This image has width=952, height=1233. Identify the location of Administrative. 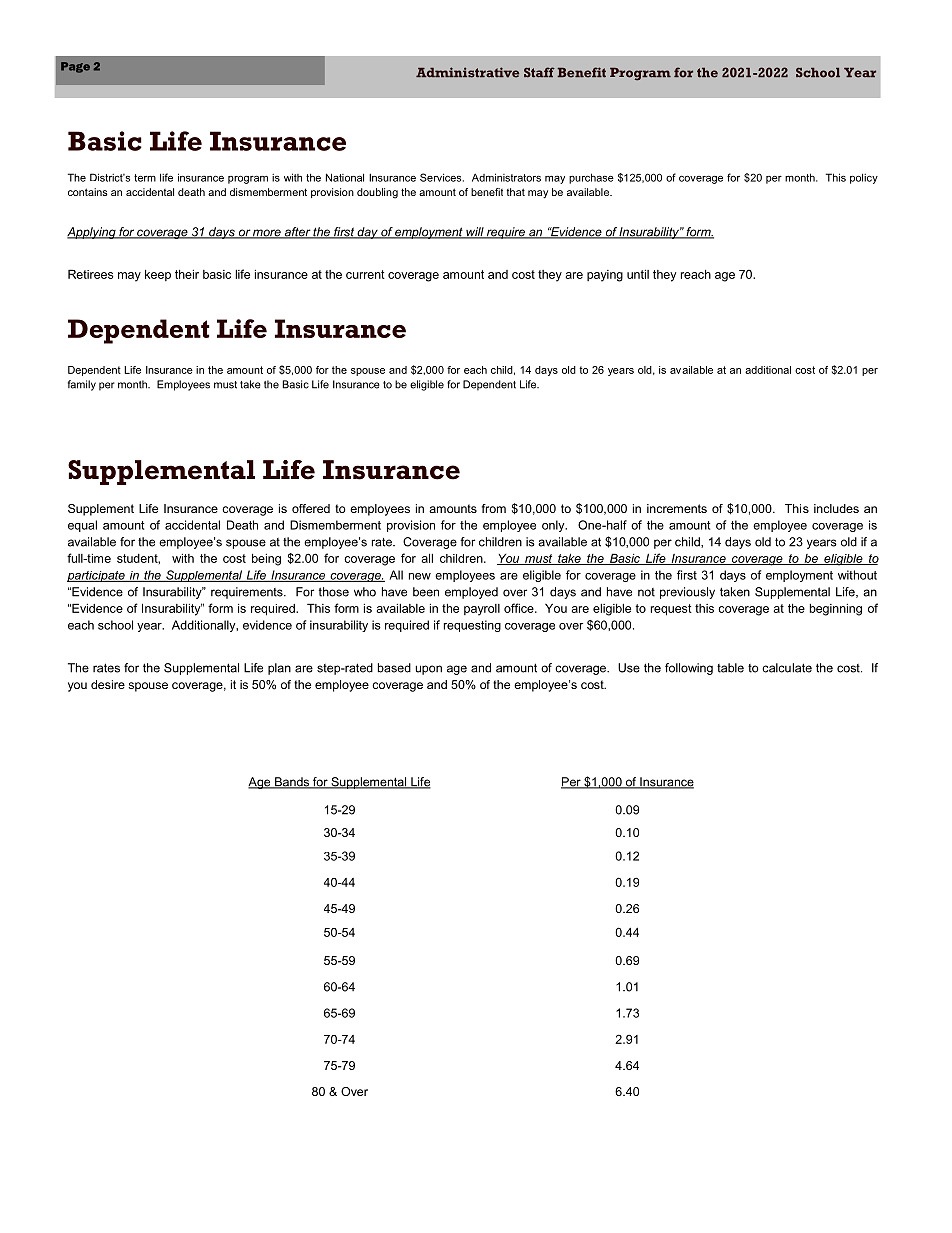
(467, 72).
